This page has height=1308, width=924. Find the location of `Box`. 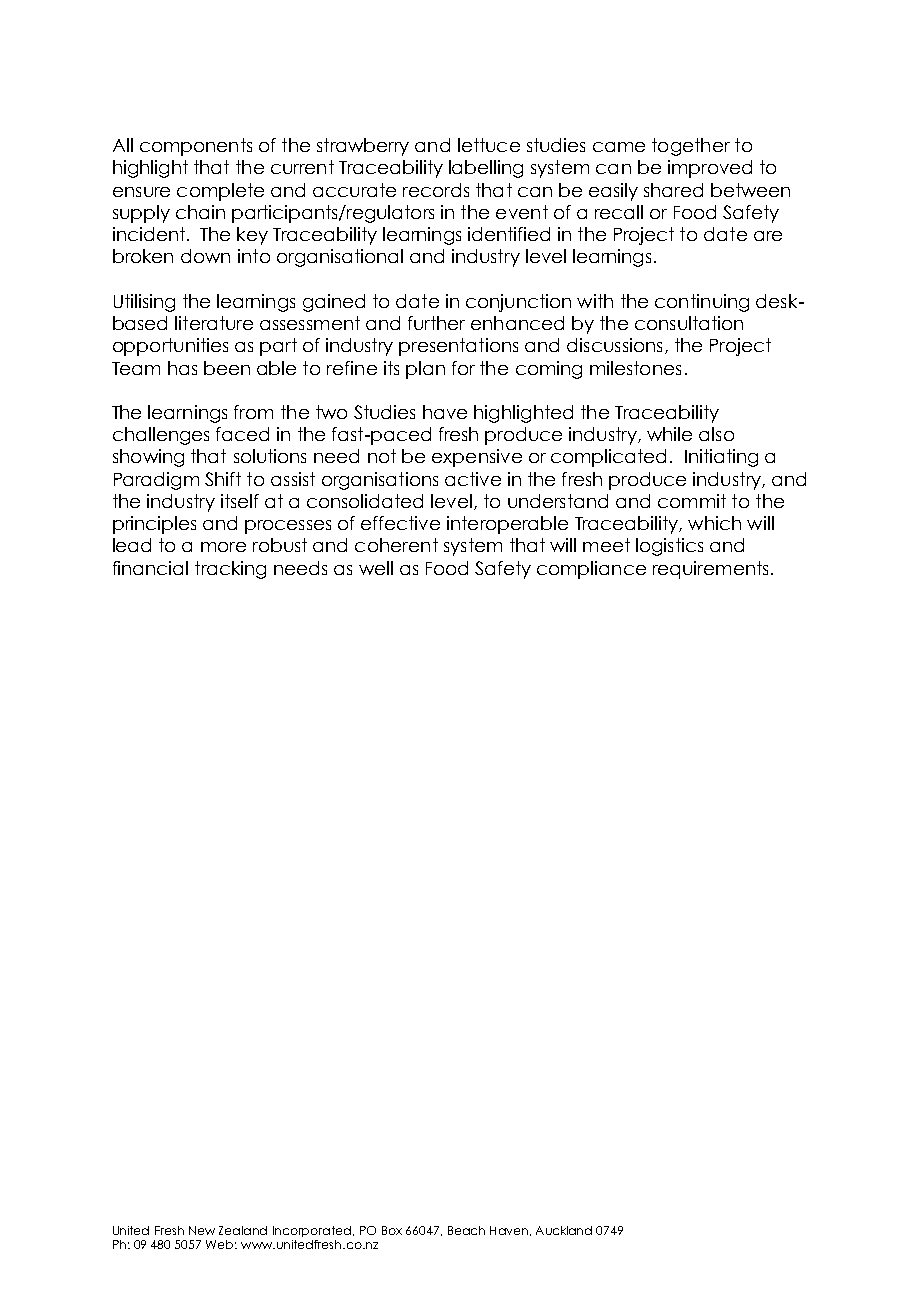

Box is located at coordinates (392, 1230).
